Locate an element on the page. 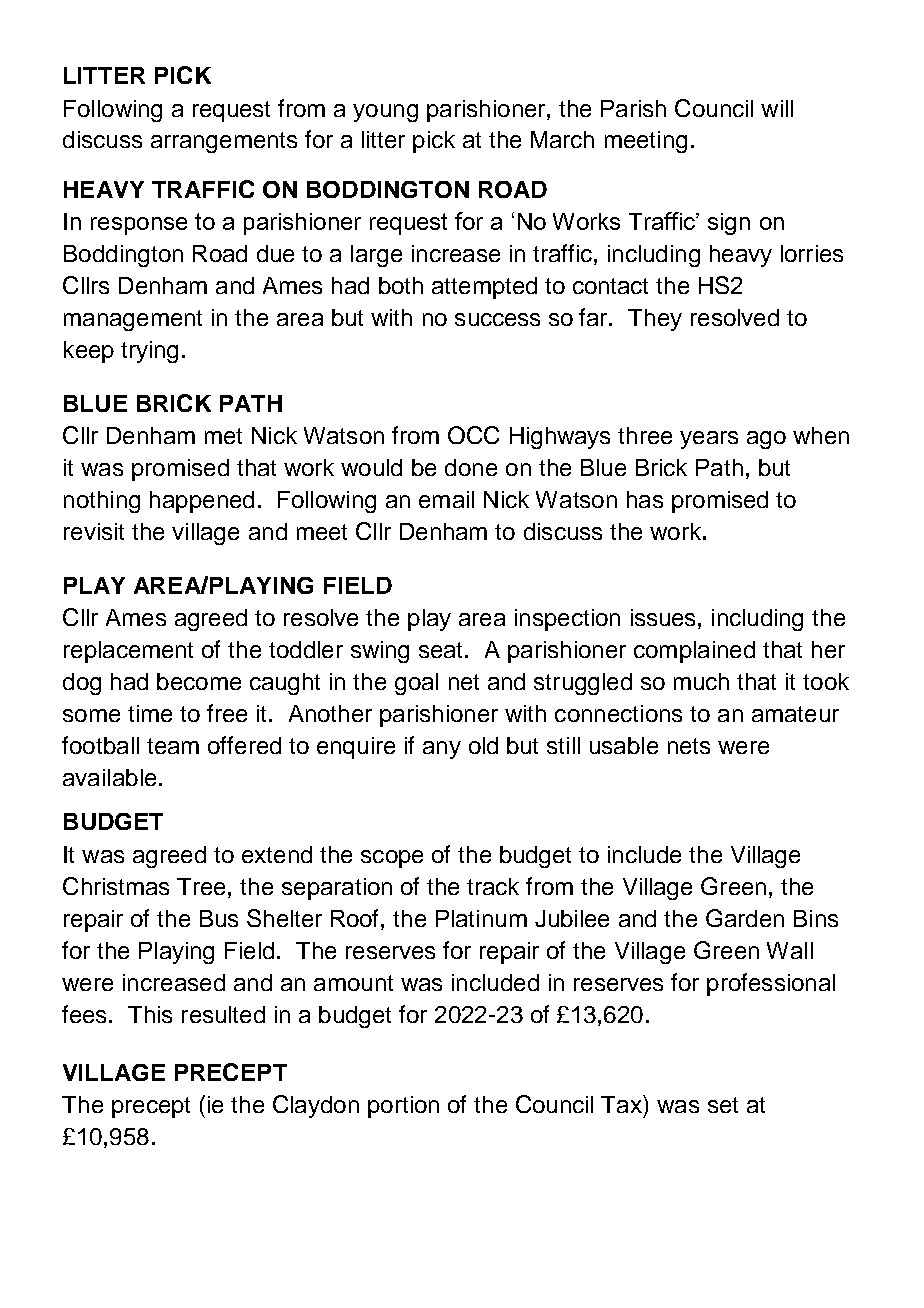 The height and width of the document is (1308, 924). They is located at coordinates (655, 320).
